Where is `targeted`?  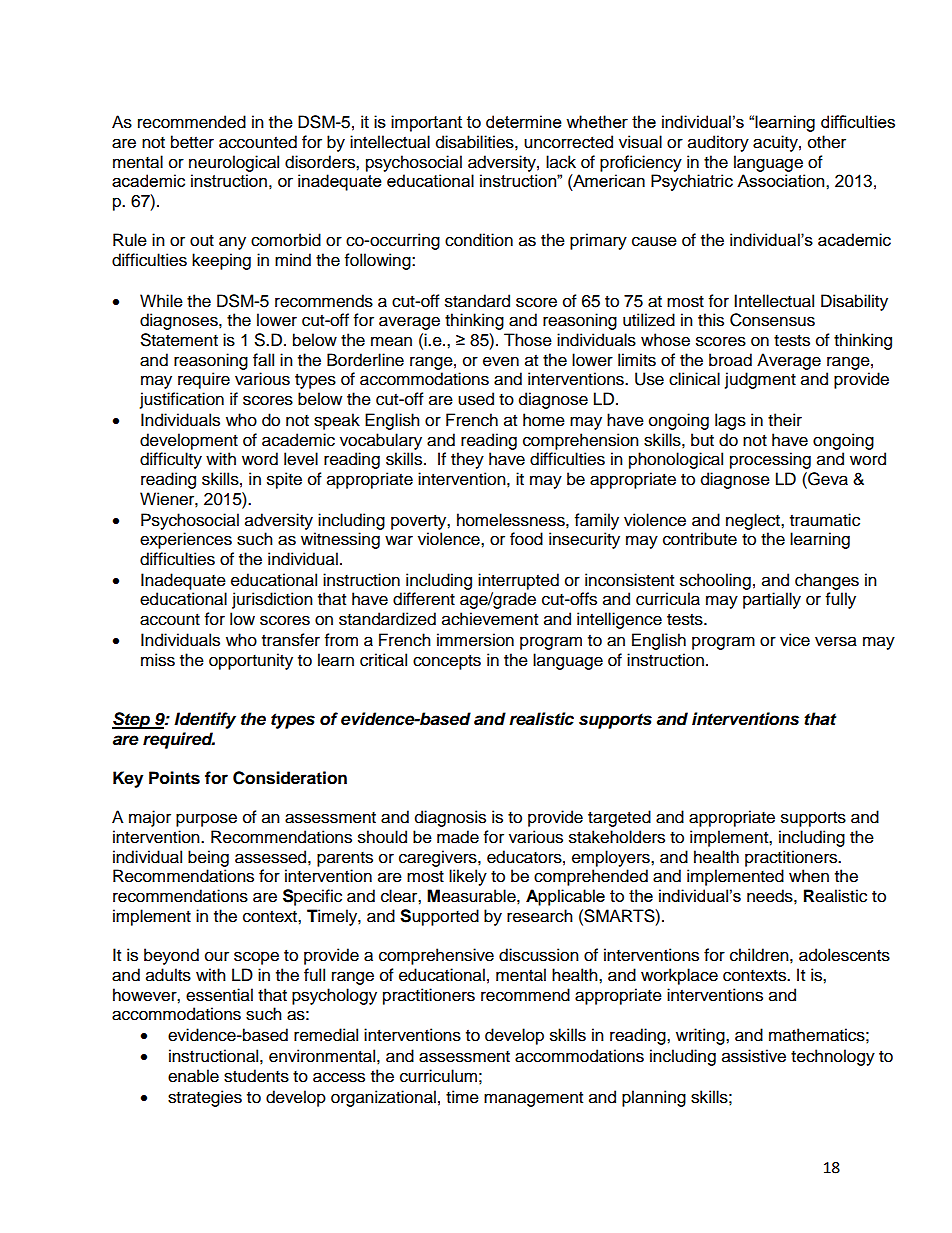
targeted is located at coordinates (619, 818).
